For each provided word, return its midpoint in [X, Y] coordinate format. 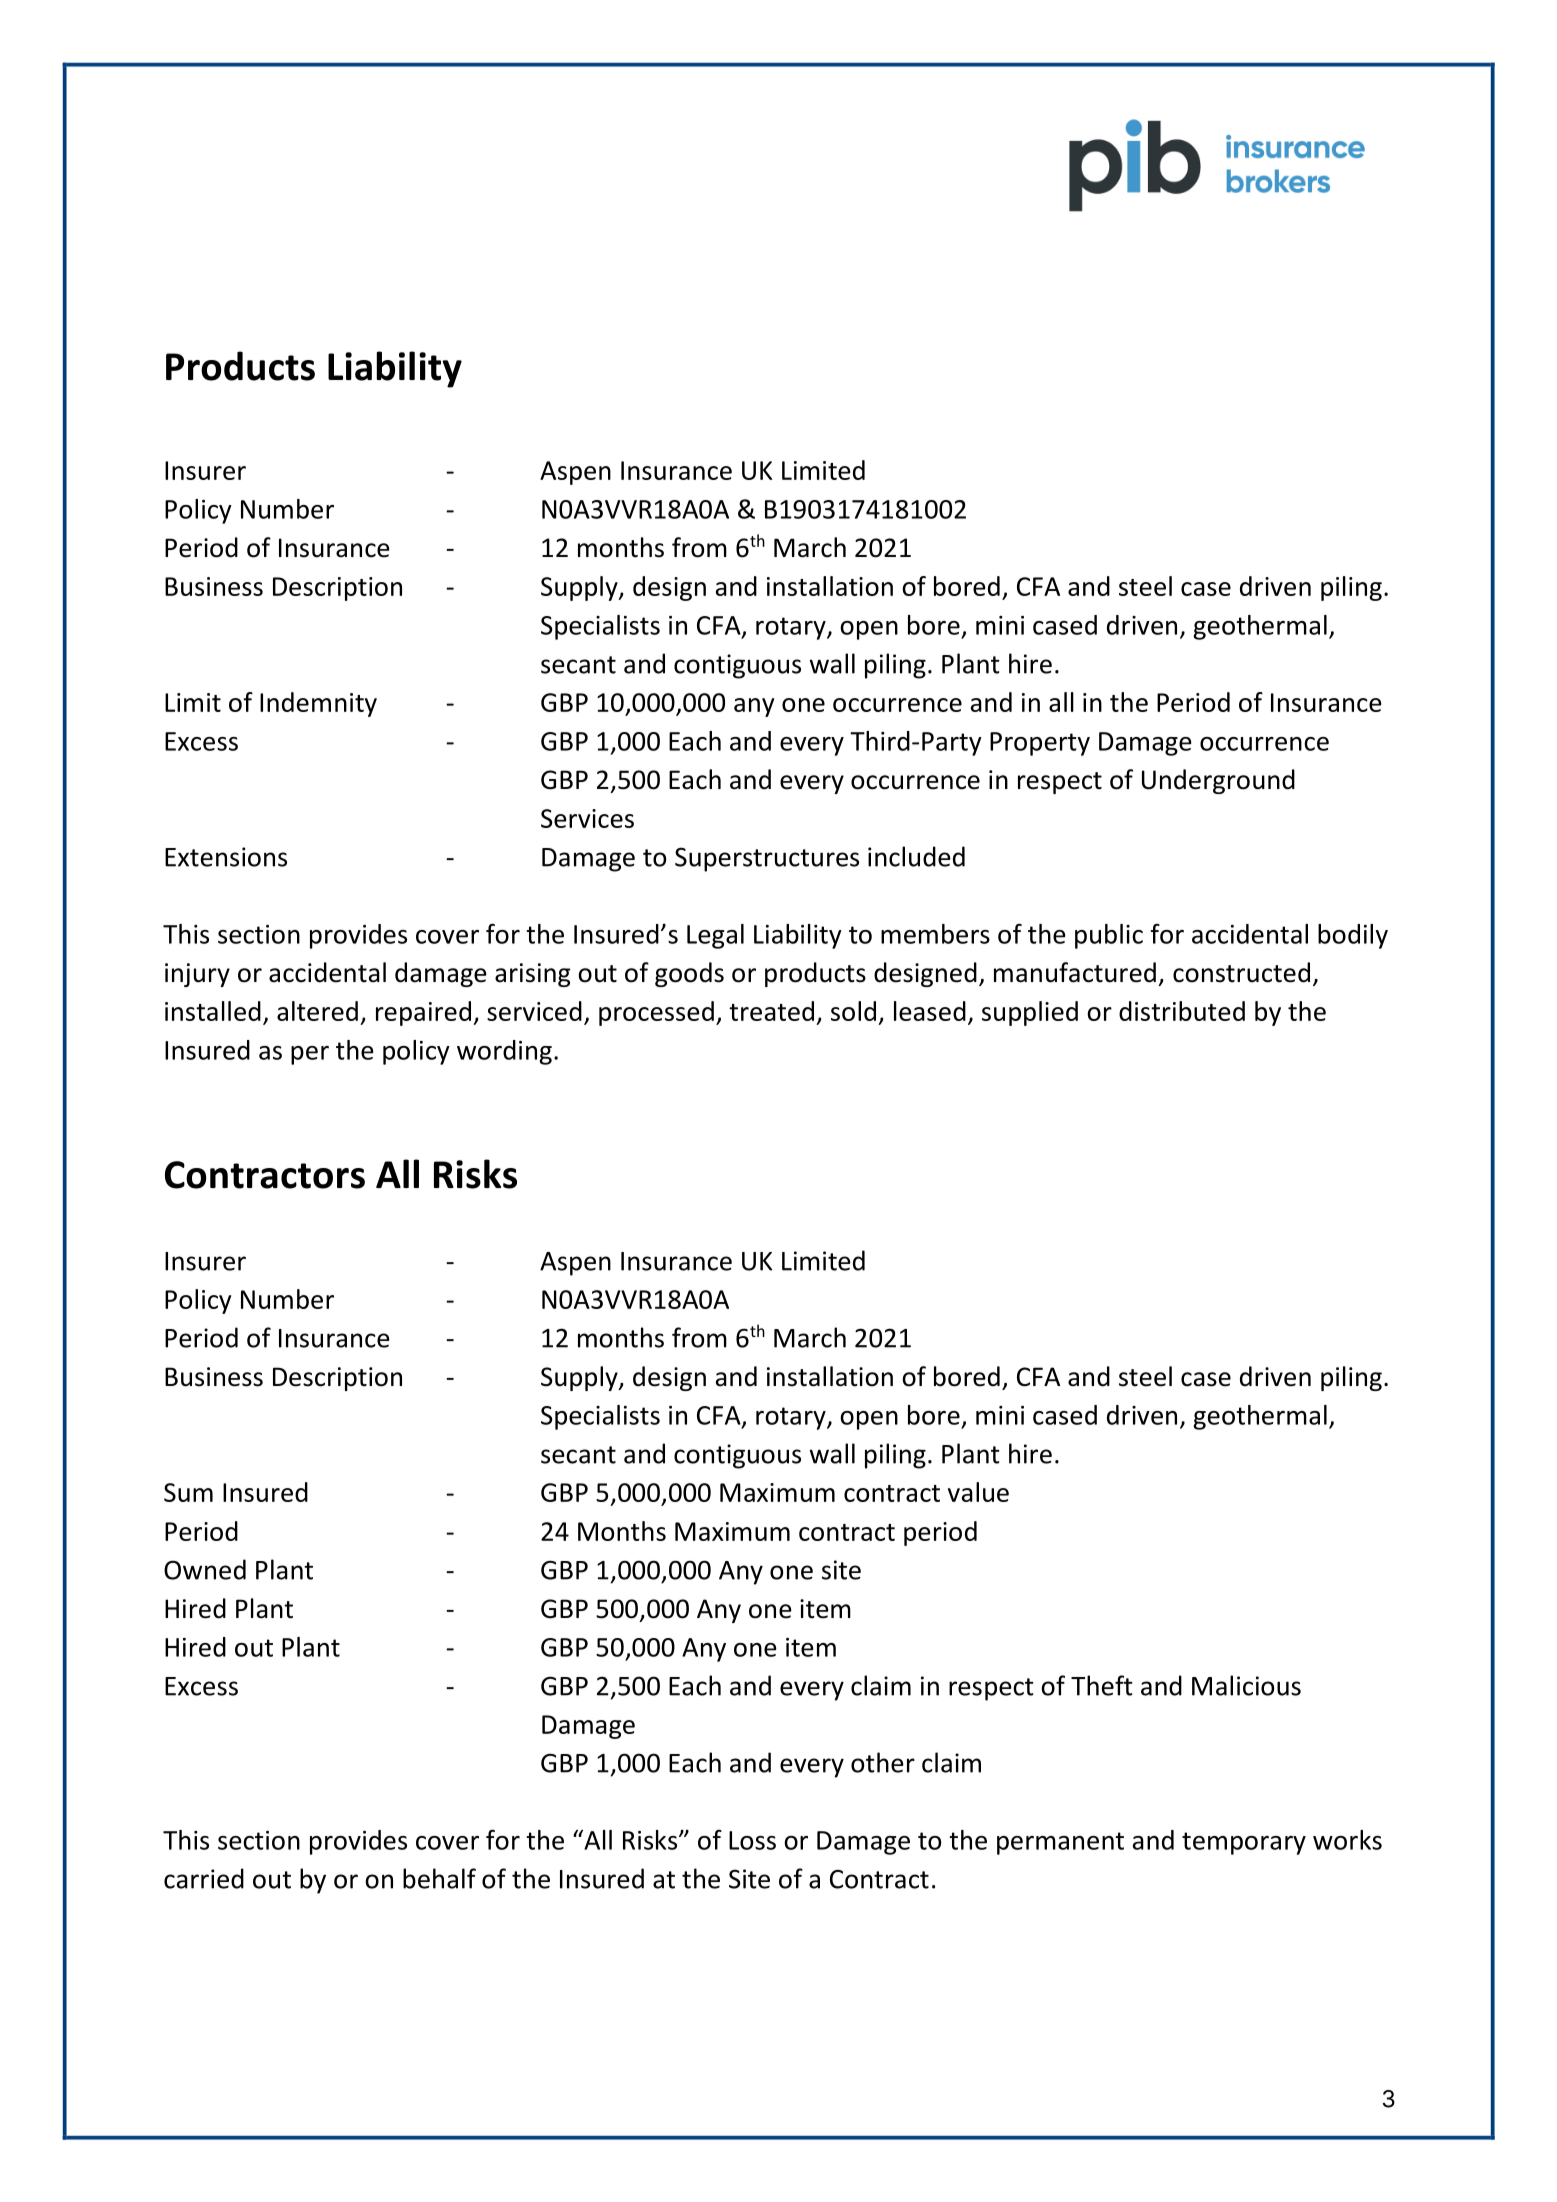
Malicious [1246, 1685]
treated [771, 1011]
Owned [205, 1569]
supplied [1030, 1013]
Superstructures [767, 859]
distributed [1182, 1011]
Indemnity [318, 704]
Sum [188, 1492]
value [978, 1492]
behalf [439, 1878]
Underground [1218, 781]
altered [317, 1011]
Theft [1102, 1685]
